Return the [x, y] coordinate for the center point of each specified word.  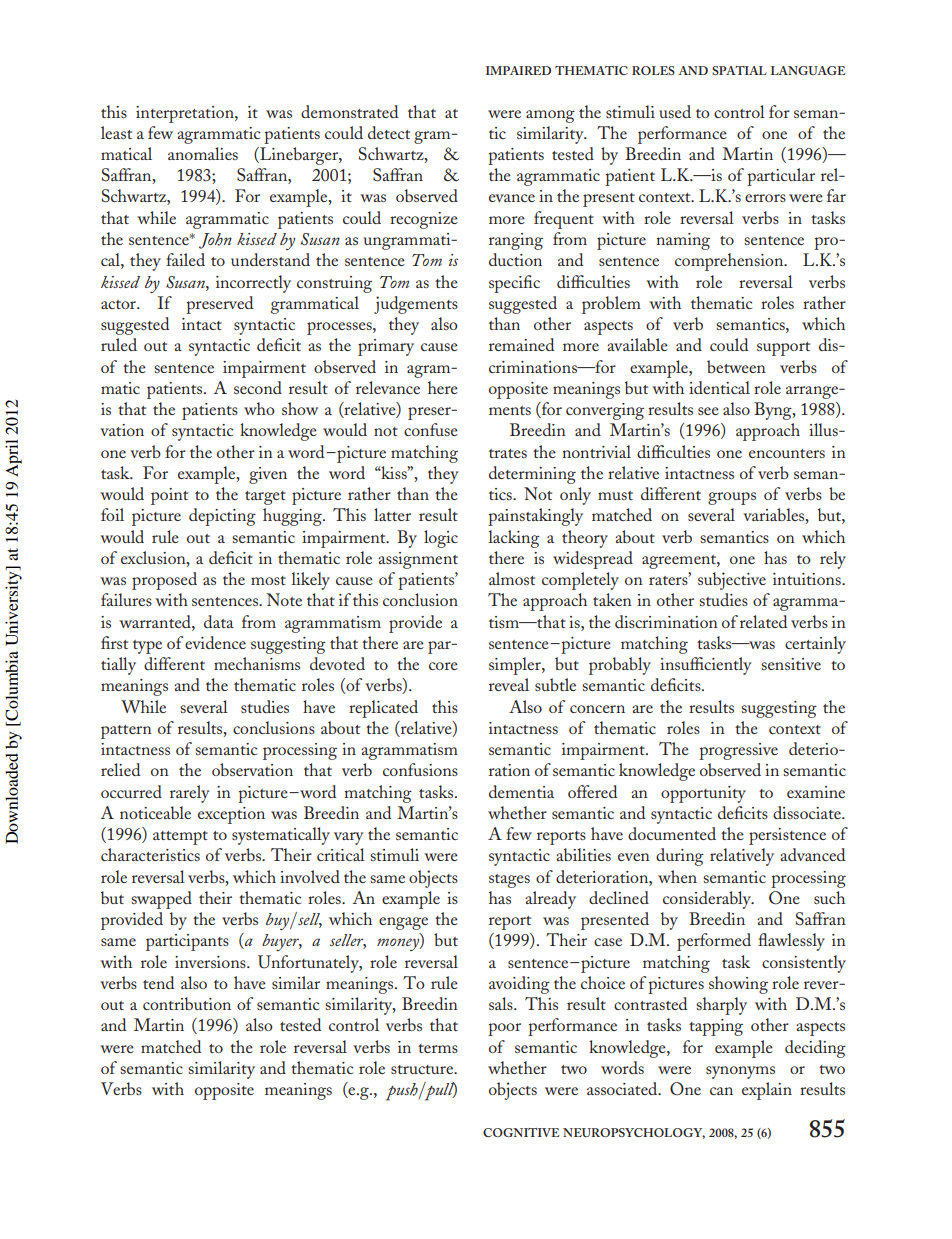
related [763, 621]
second [258, 387]
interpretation [186, 114]
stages [509, 881]
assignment [418, 560]
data [219, 621]
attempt [180, 838]
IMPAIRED [518, 70]
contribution [187, 1003]
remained [521, 344]
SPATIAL [739, 70]
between [736, 366]
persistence [787, 836]
